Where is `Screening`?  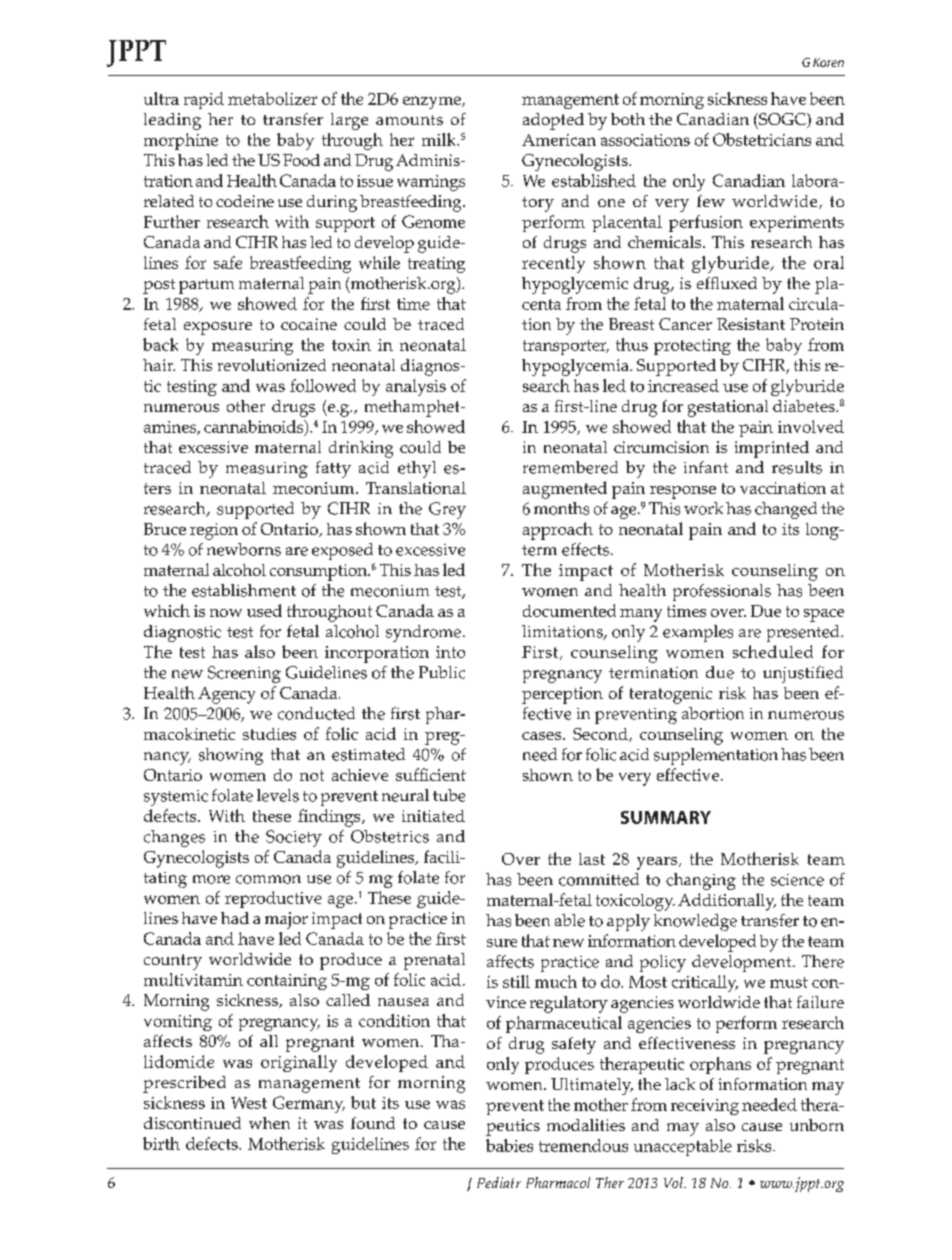 Screening is located at coordinates (244, 674).
